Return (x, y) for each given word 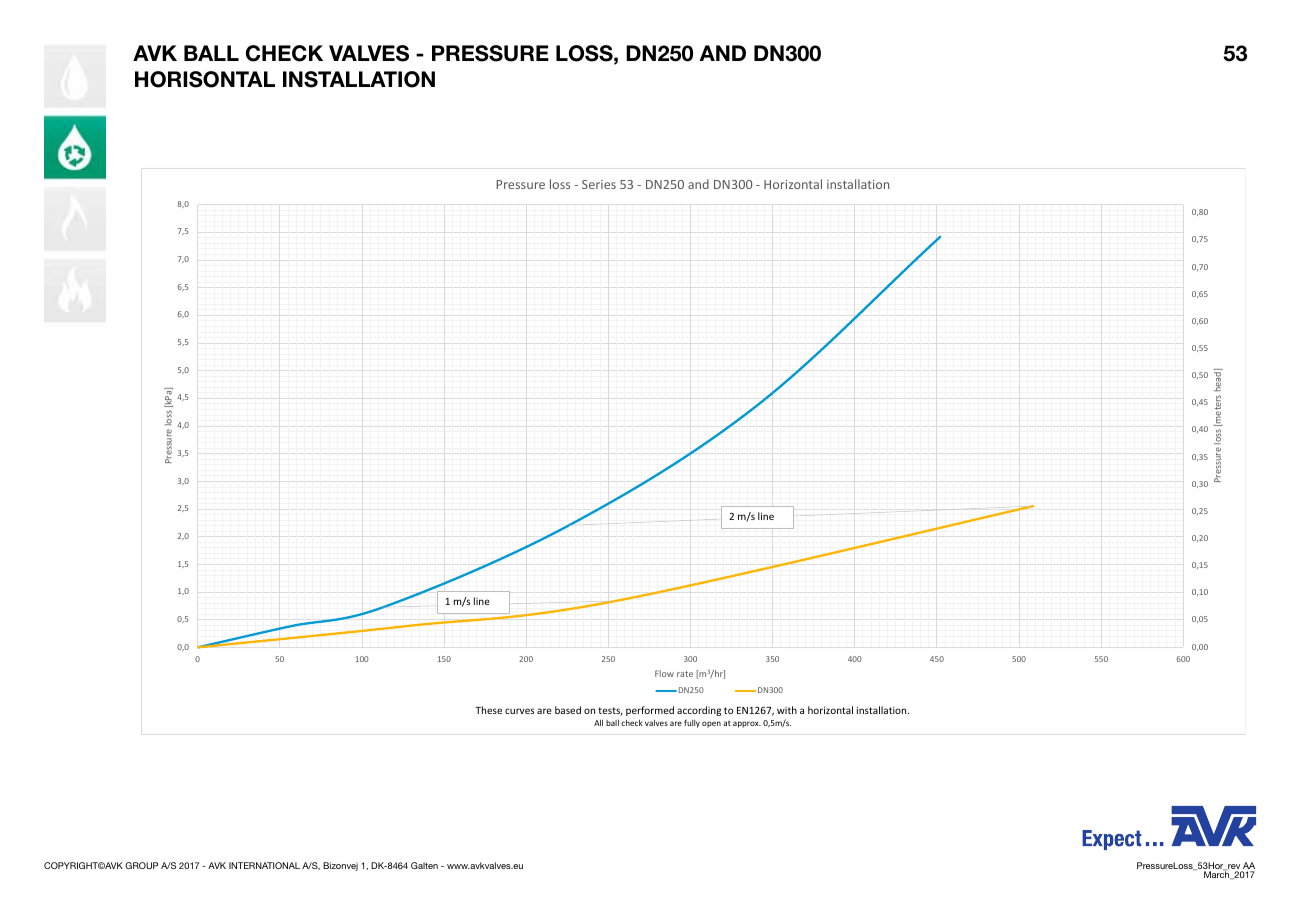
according (699, 711)
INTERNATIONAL (264, 865)
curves (519, 711)
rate (685, 674)
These (488, 710)
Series (599, 184)
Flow (664, 673)
